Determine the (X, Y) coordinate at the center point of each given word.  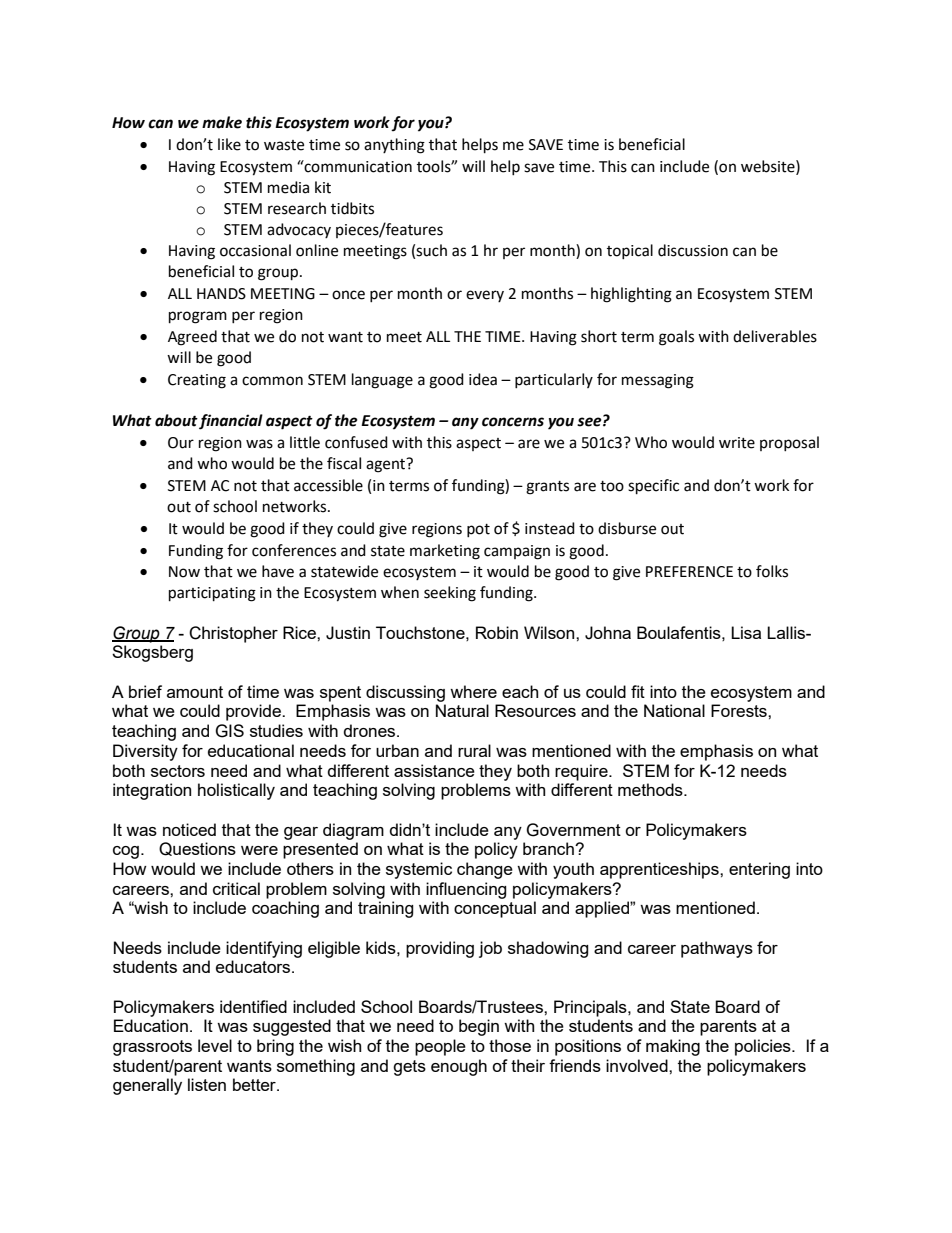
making (673, 1047)
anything (394, 146)
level (215, 1045)
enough (459, 1067)
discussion (693, 250)
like (229, 144)
